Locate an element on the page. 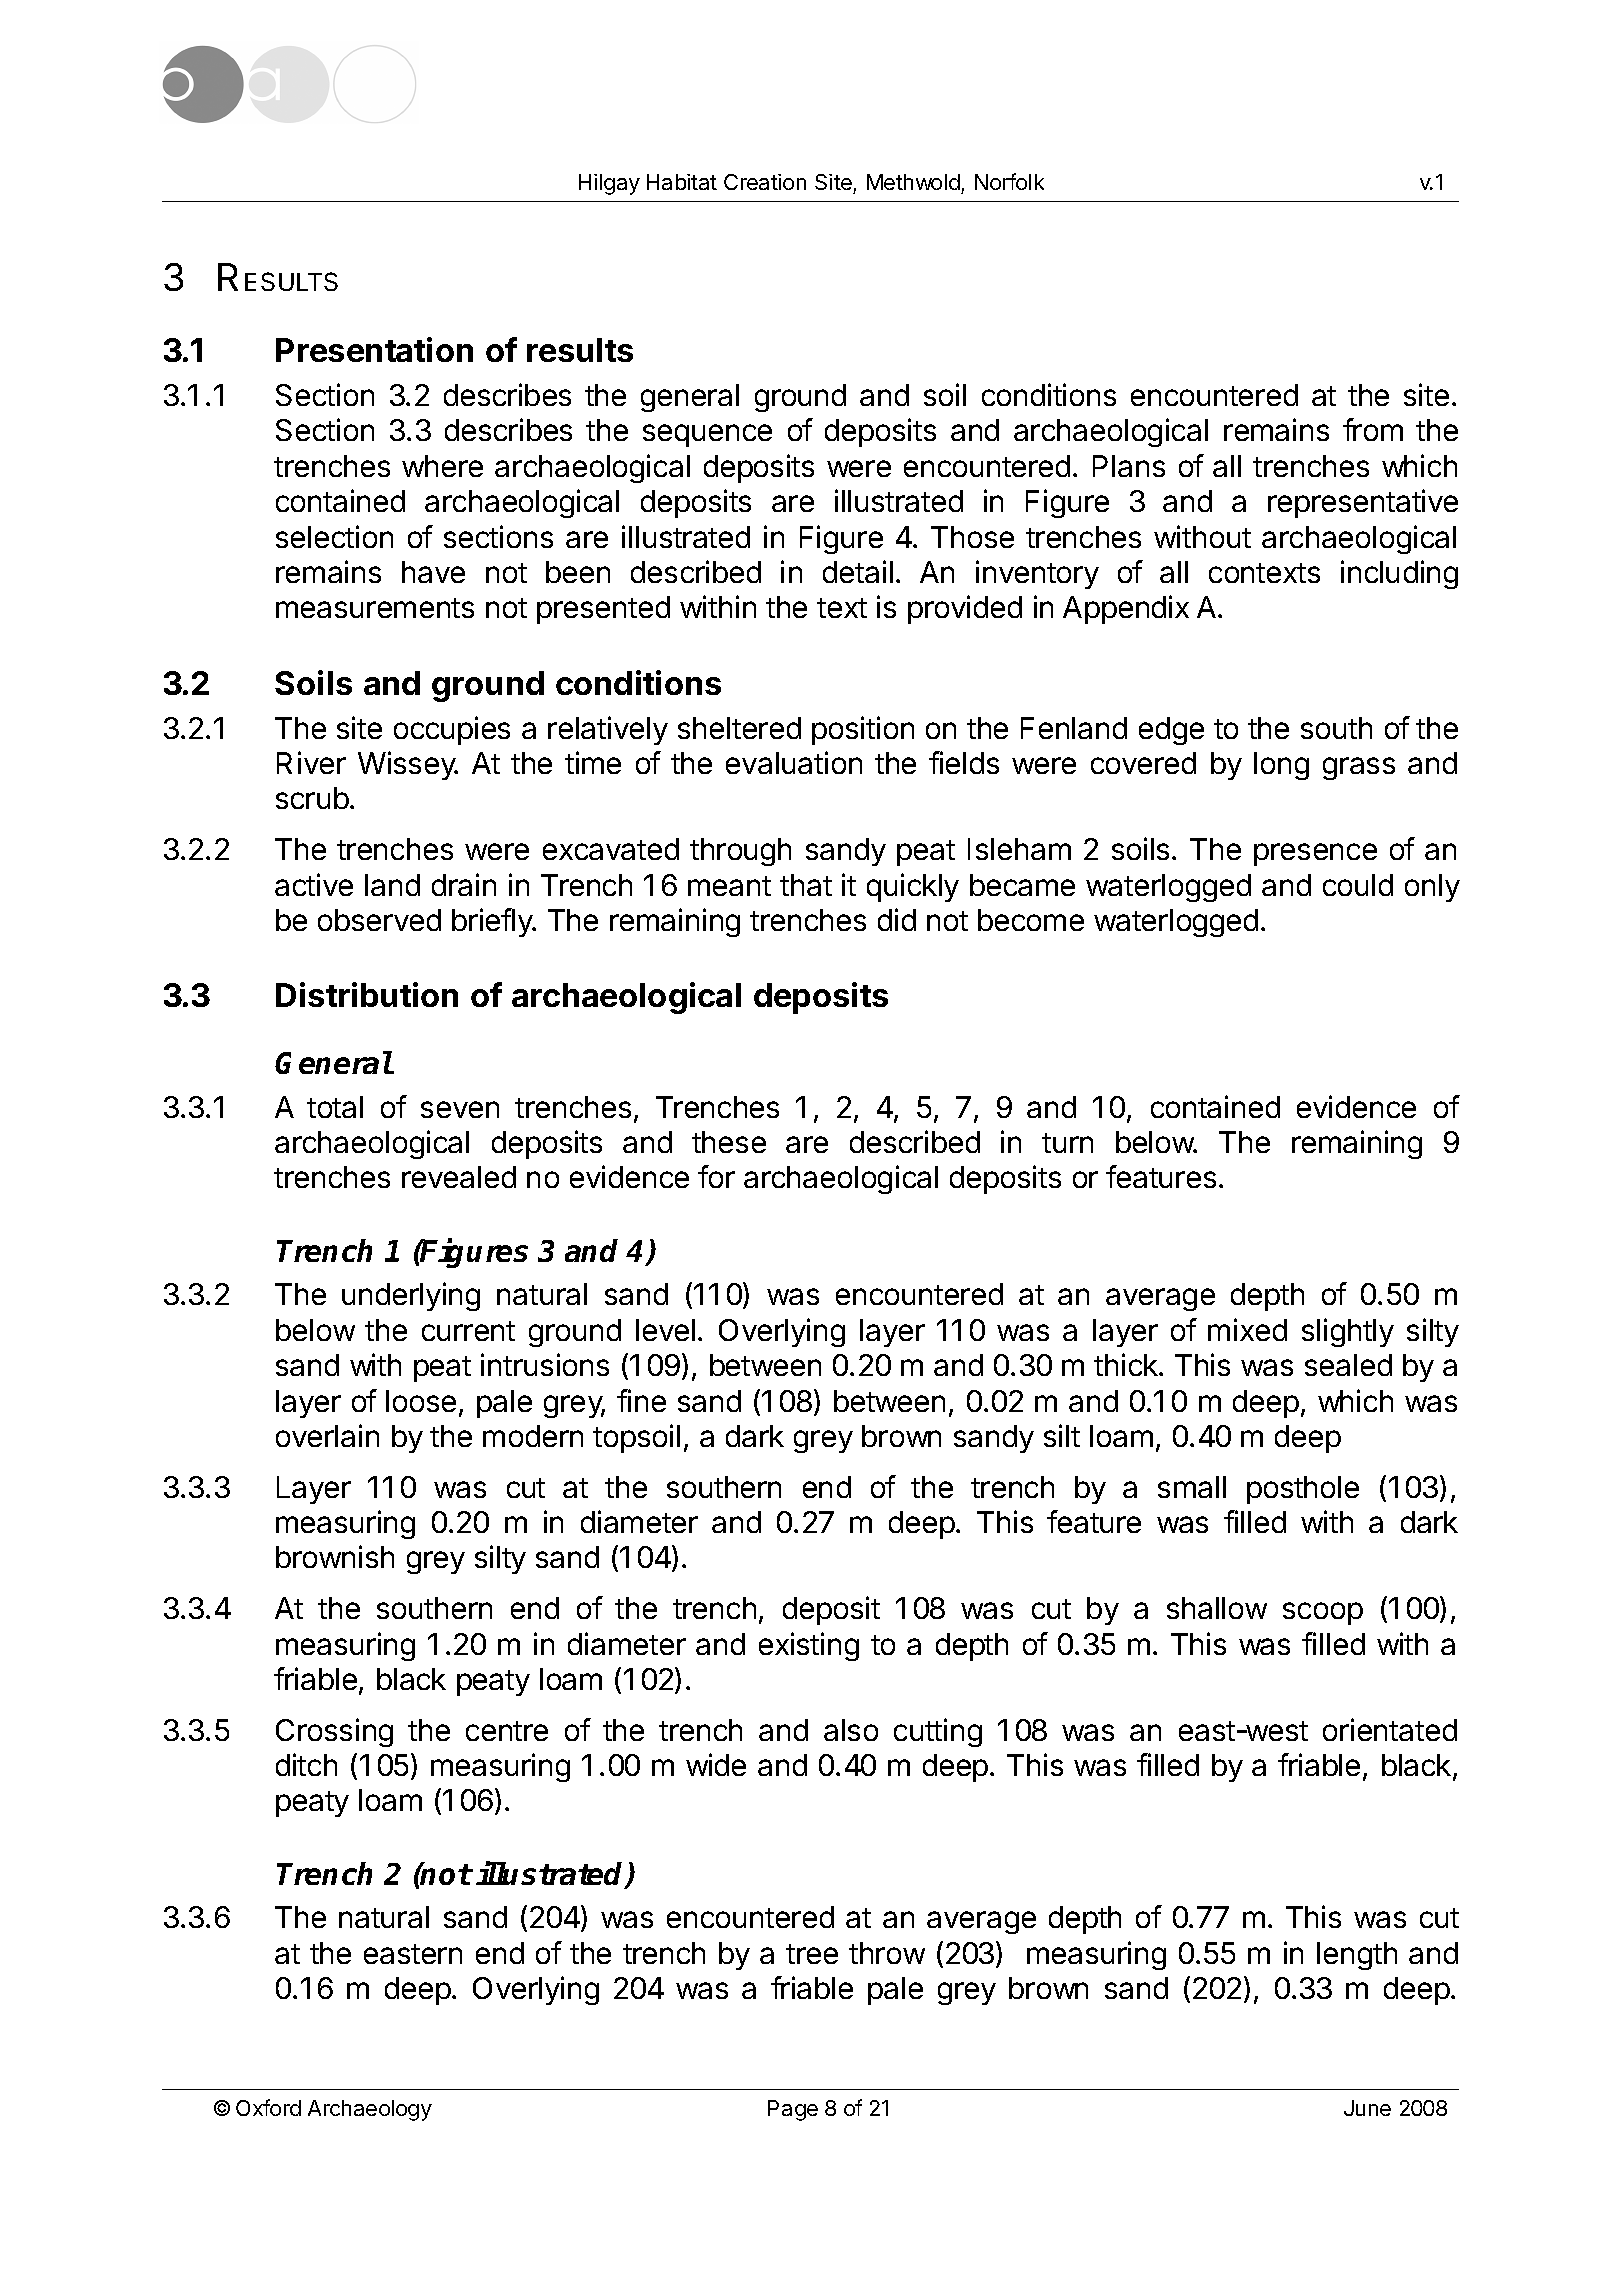 The width and height of the image is (1620, 2292). small is located at coordinates (1192, 1487).
